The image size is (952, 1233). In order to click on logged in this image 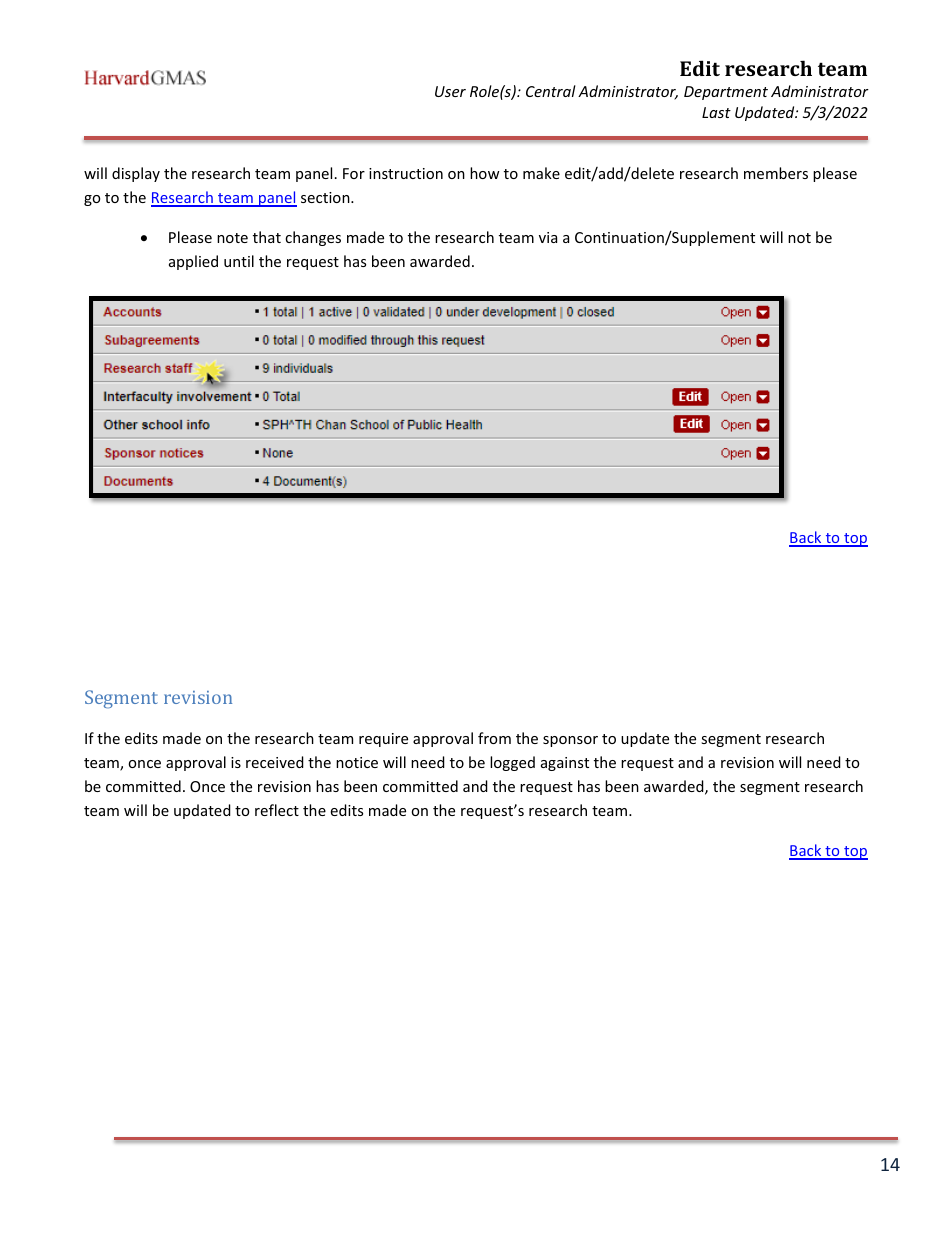, I will do `click(512, 763)`.
